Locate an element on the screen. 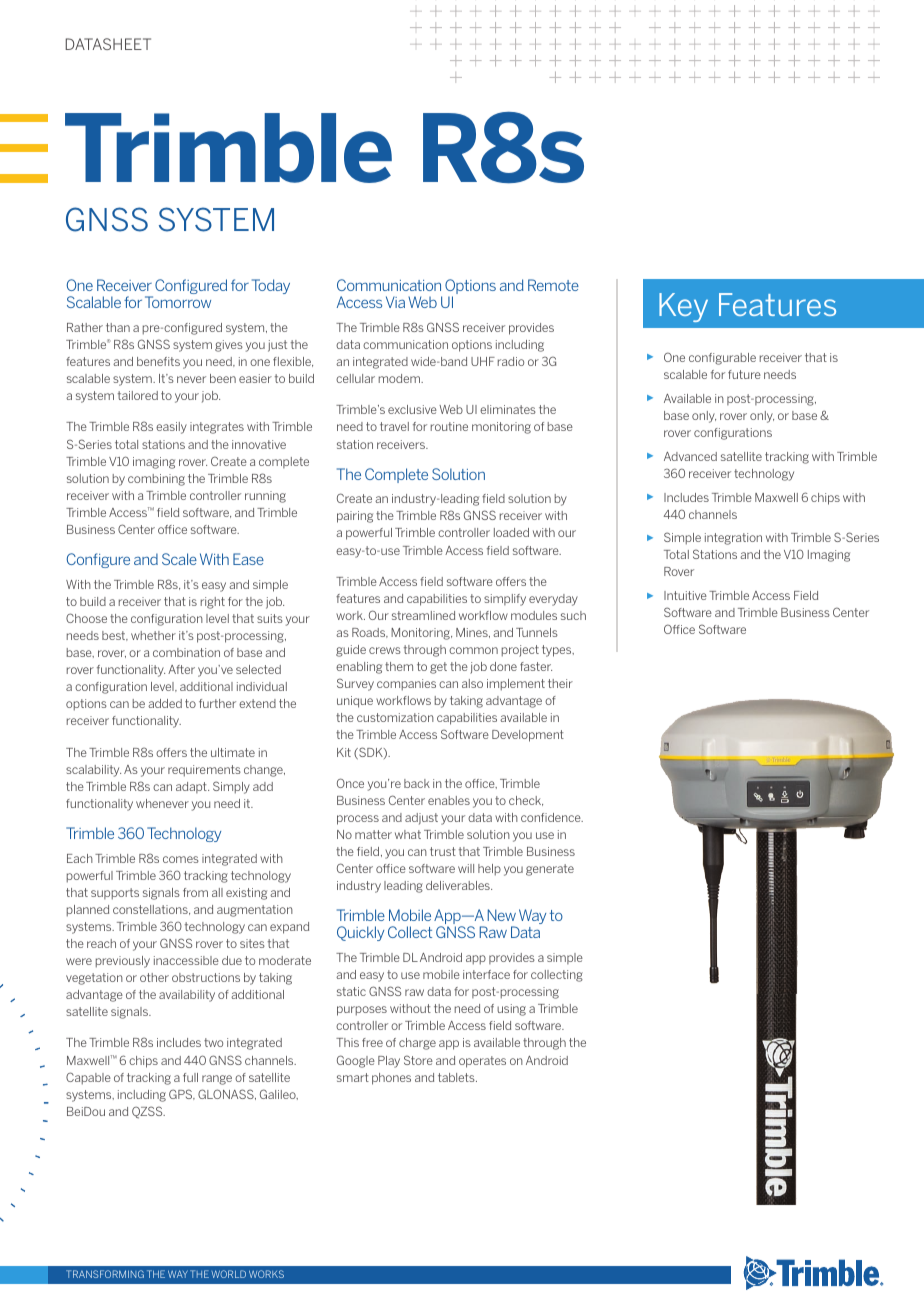  TRANSFORMING is located at coordinates (105, 1274).
